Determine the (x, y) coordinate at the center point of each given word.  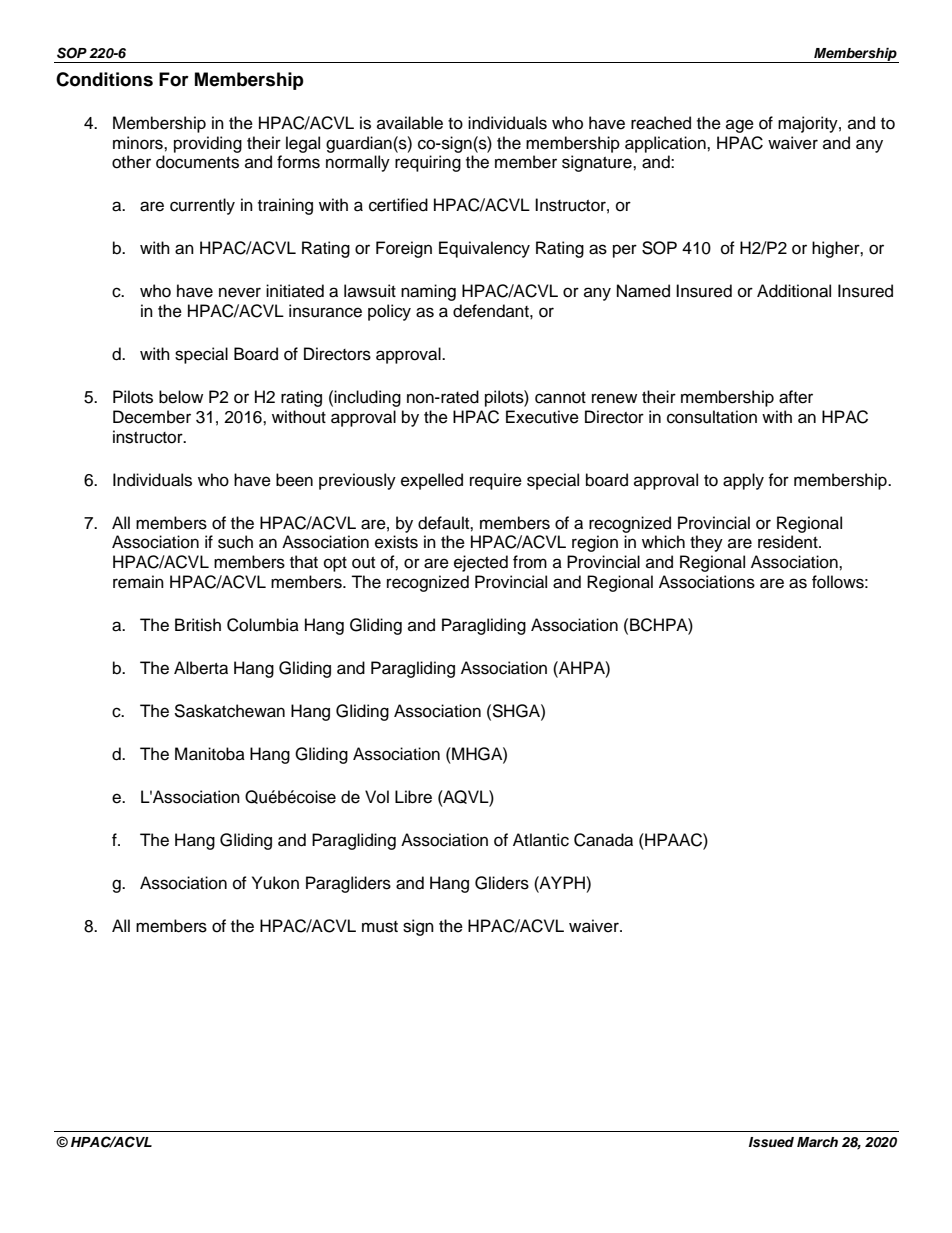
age (740, 126)
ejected (481, 563)
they (706, 543)
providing (208, 144)
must (380, 927)
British (198, 625)
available (410, 123)
